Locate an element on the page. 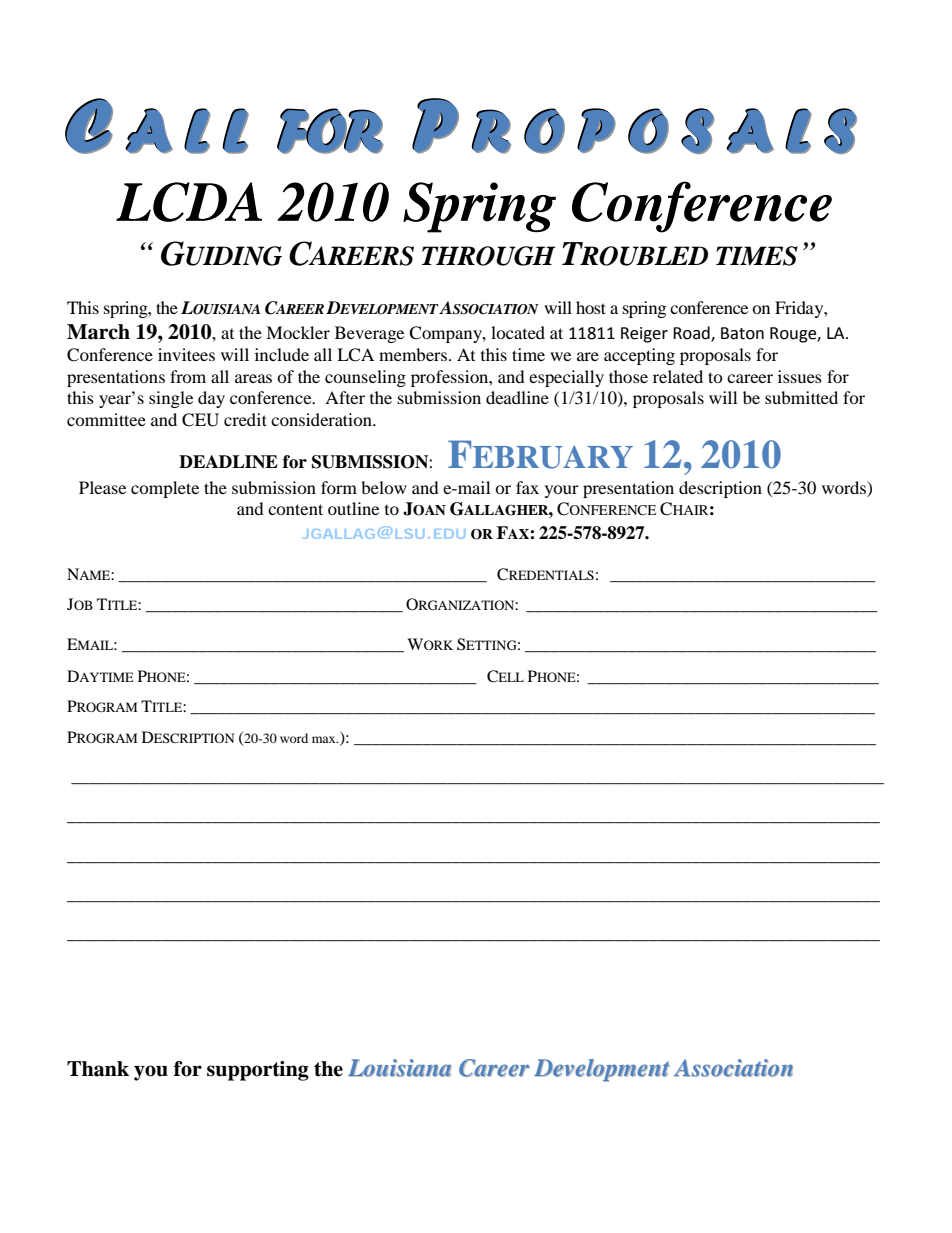 This image has width=952, height=1233. supporting is located at coordinates (258, 1071).
